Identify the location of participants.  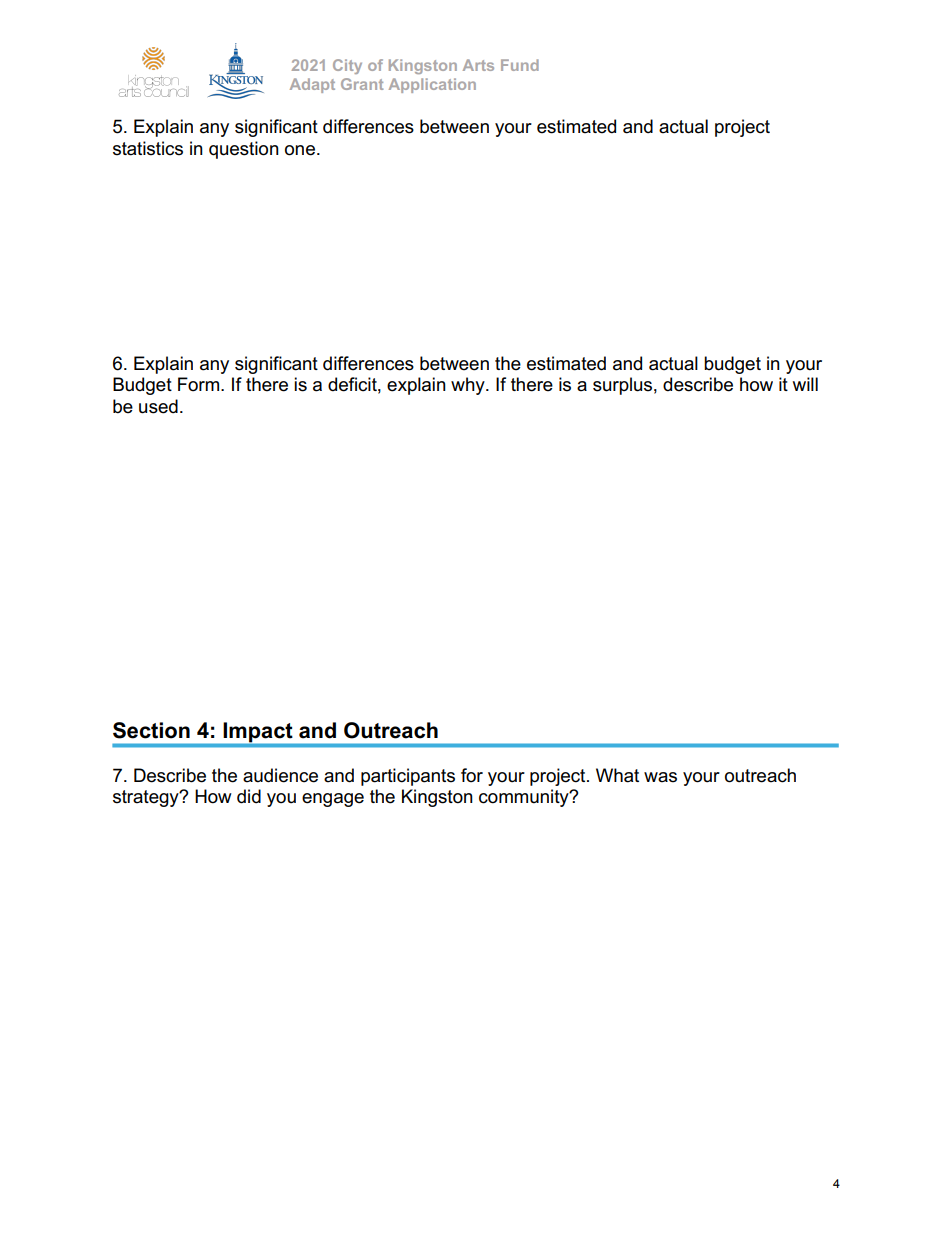
(408, 777).
